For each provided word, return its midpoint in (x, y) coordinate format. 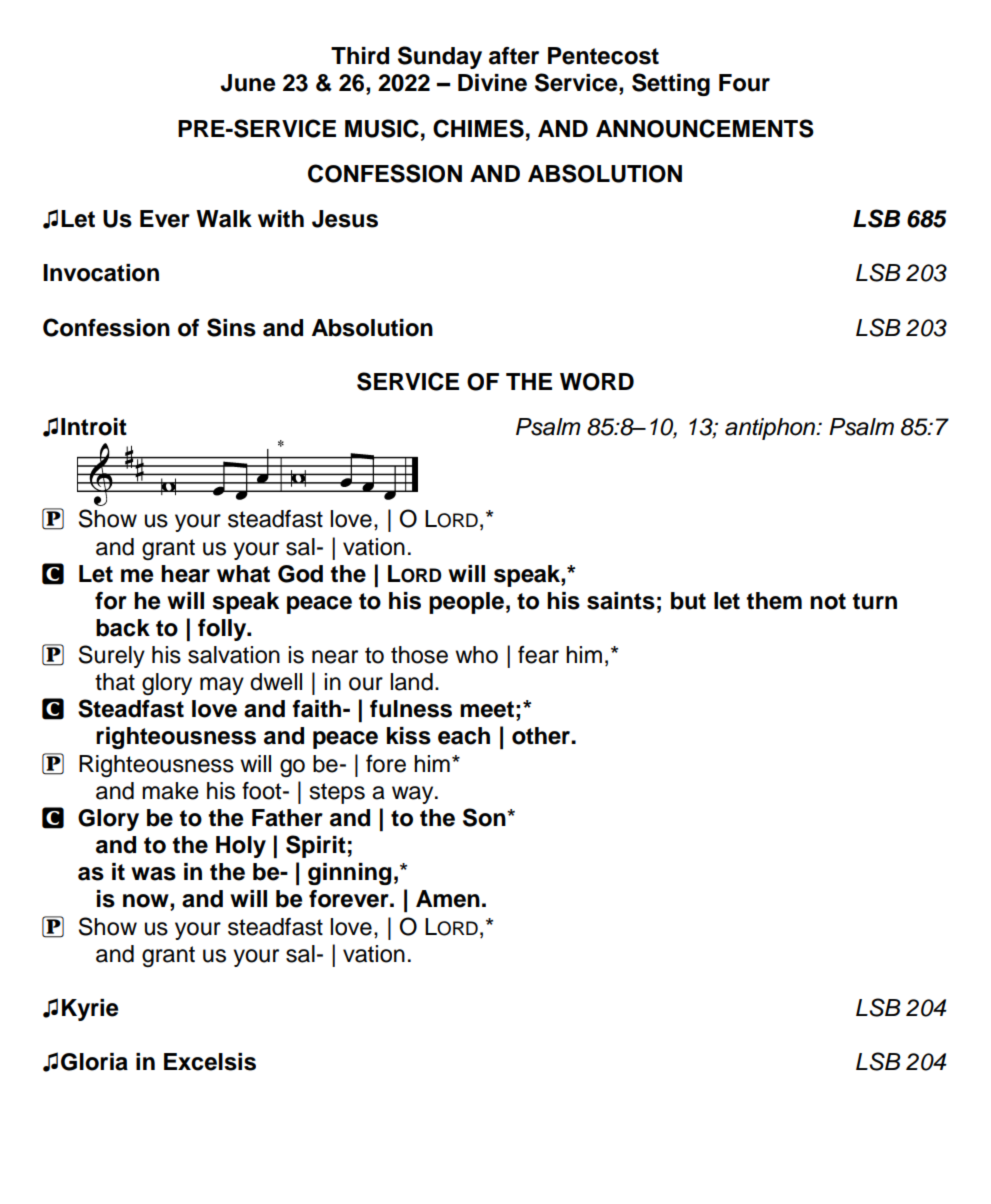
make (170, 791)
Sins (231, 327)
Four (744, 83)
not (828, 601)
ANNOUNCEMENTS (705, 128)
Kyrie (90, 1010)
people (466, 603)
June (247, 83)
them (774, 601)
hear (185, 574)
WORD (597, 382)
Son (485, 817)
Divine (492, 83)
